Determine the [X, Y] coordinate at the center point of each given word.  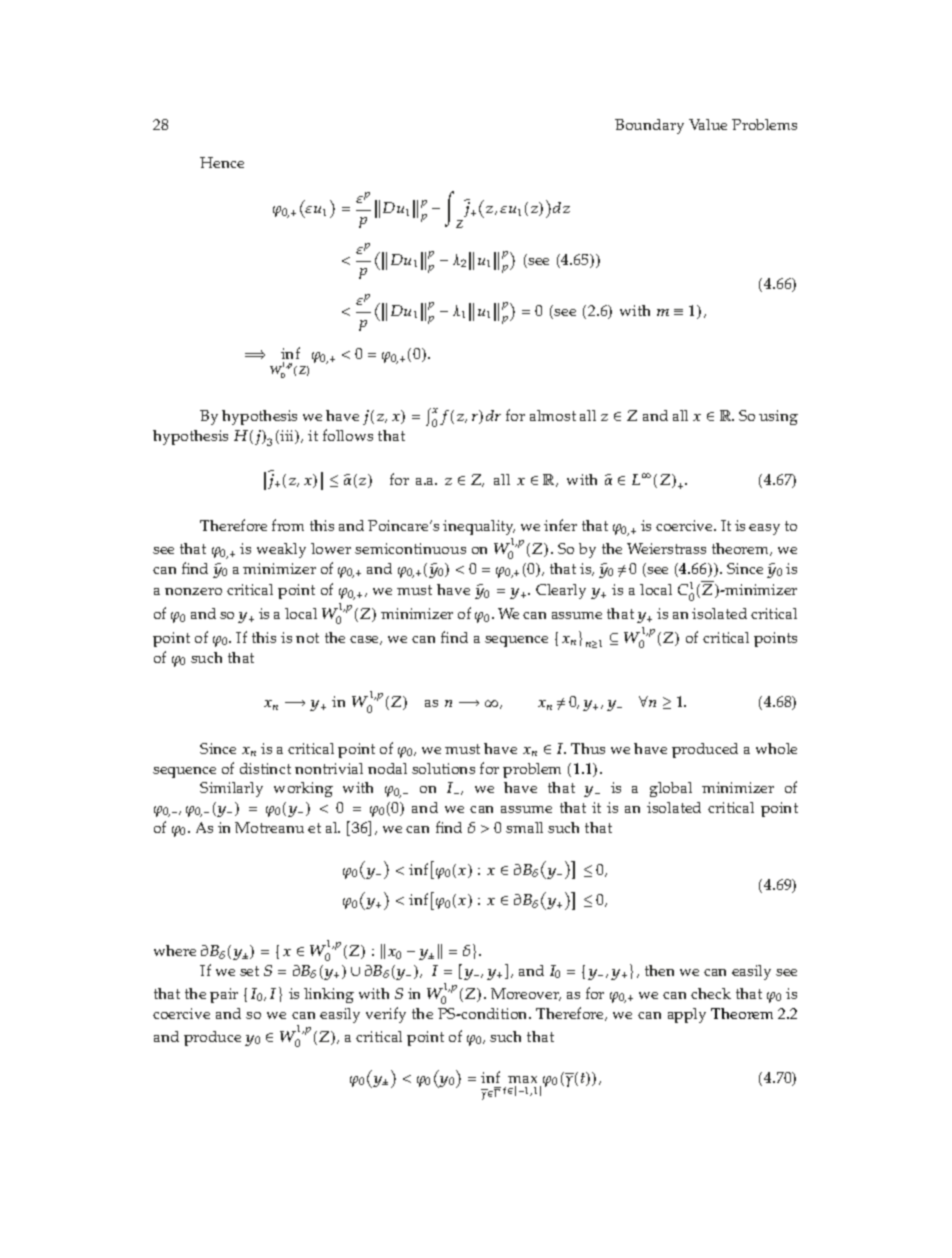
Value [708, 124]
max [522, 1079]
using [778, 417]
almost [553, 415]
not [307, 638]
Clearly [561, 591]
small [524, 827]
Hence [222, 162]
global [671, 789]
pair [224, 995]
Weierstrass [666, 548]
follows [348, 435]
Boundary [649, 126]
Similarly [231, 789]
